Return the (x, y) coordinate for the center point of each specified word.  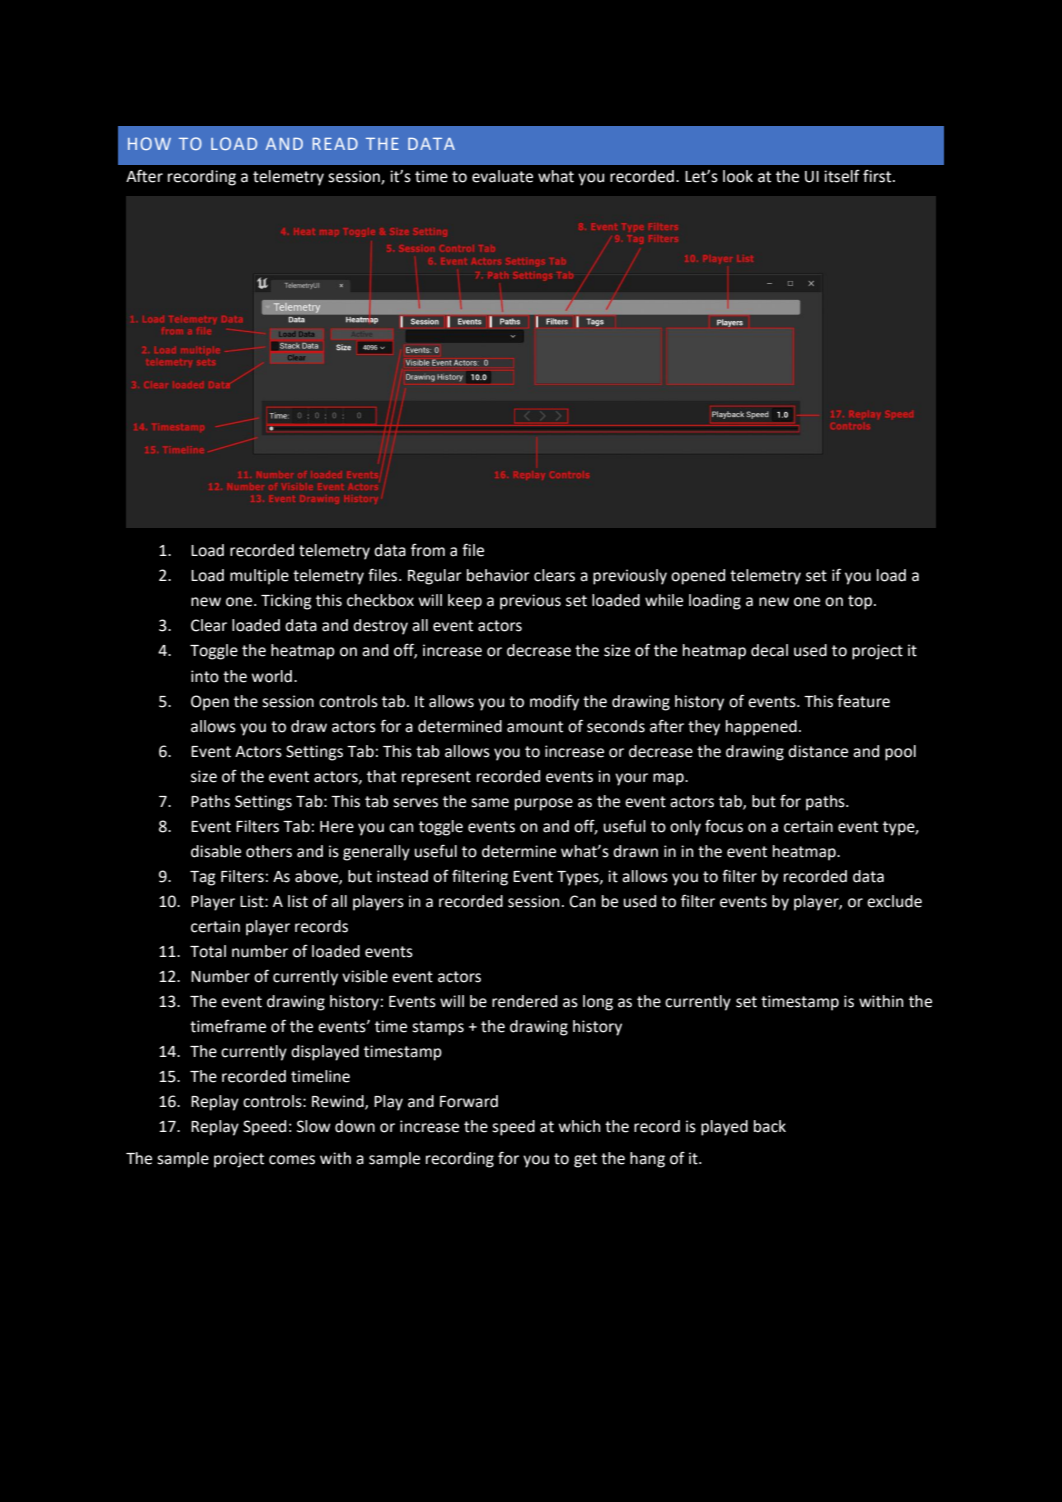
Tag (203, 878)
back (770, 1126)
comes (292, 1160)
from (428, 550)
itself (842, 176)
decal (769, 650)
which (579, 1126)
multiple (259, 577)
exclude (894, 901)
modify (554, 703)
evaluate (502, 176)
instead (402, 876)
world (271, 676)
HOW (149, 143)
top (861, 602)
